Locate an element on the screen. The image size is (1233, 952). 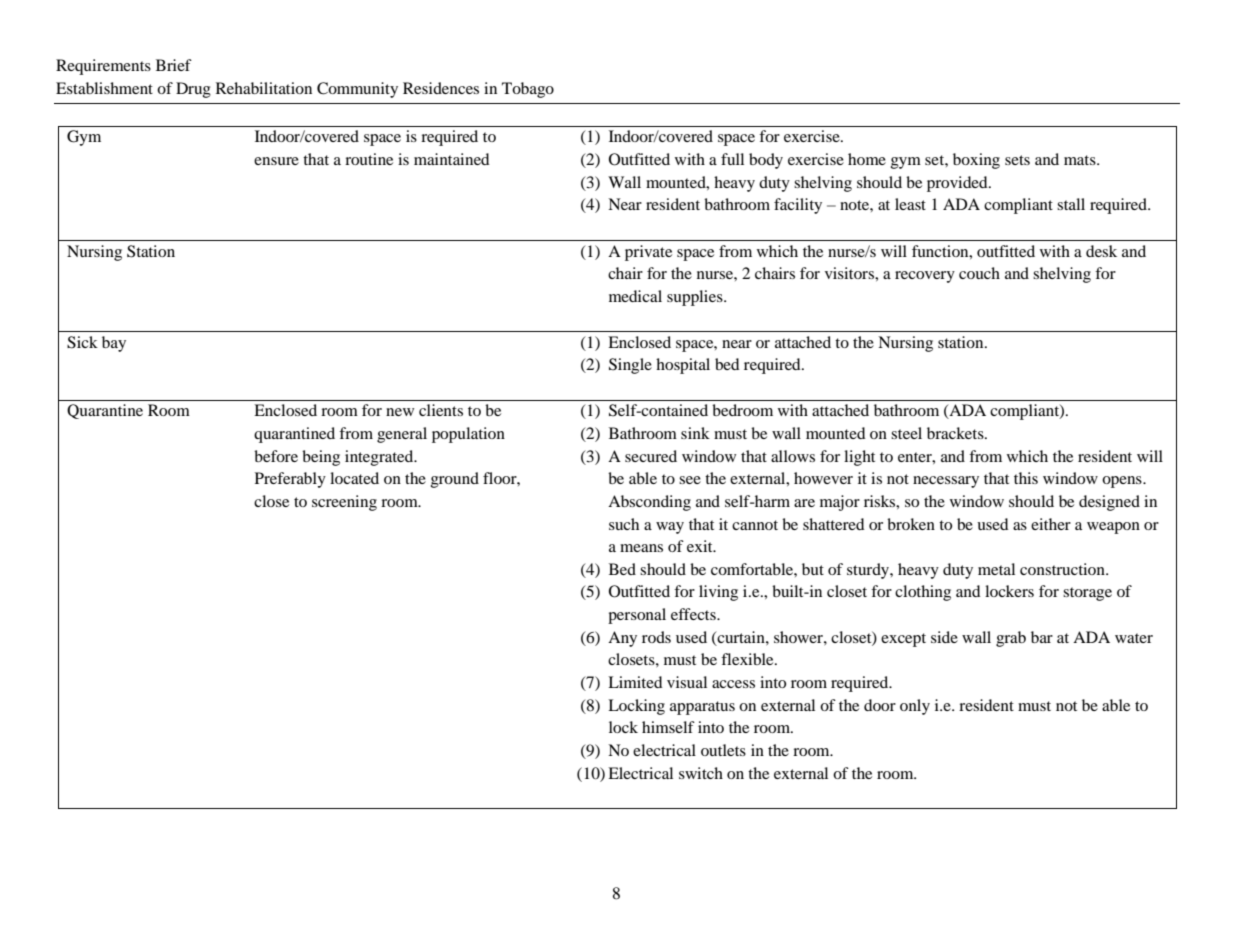
ensure is located at coordinates (276, 161).
